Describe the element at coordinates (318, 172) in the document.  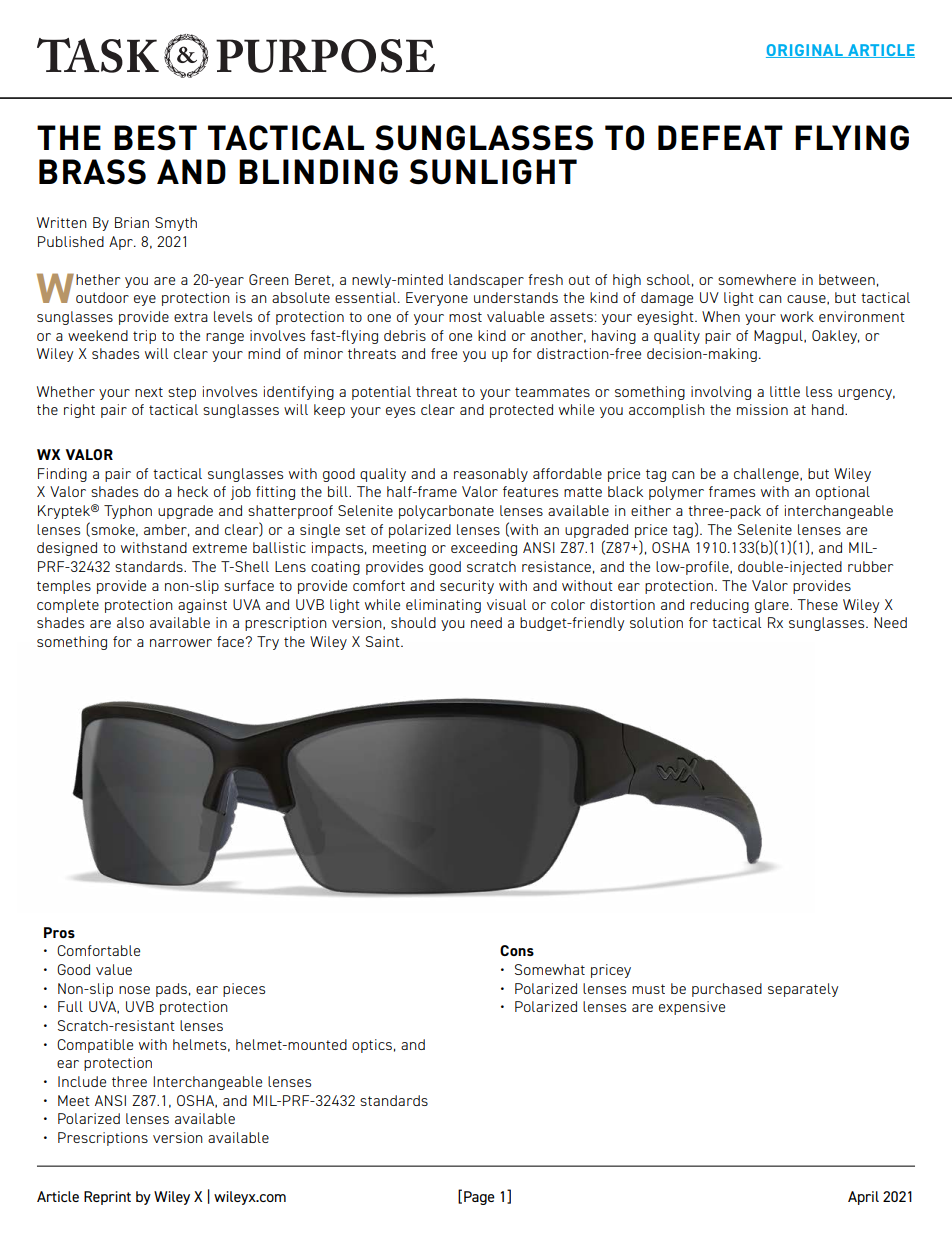
I see `BLINDING` at that location.
